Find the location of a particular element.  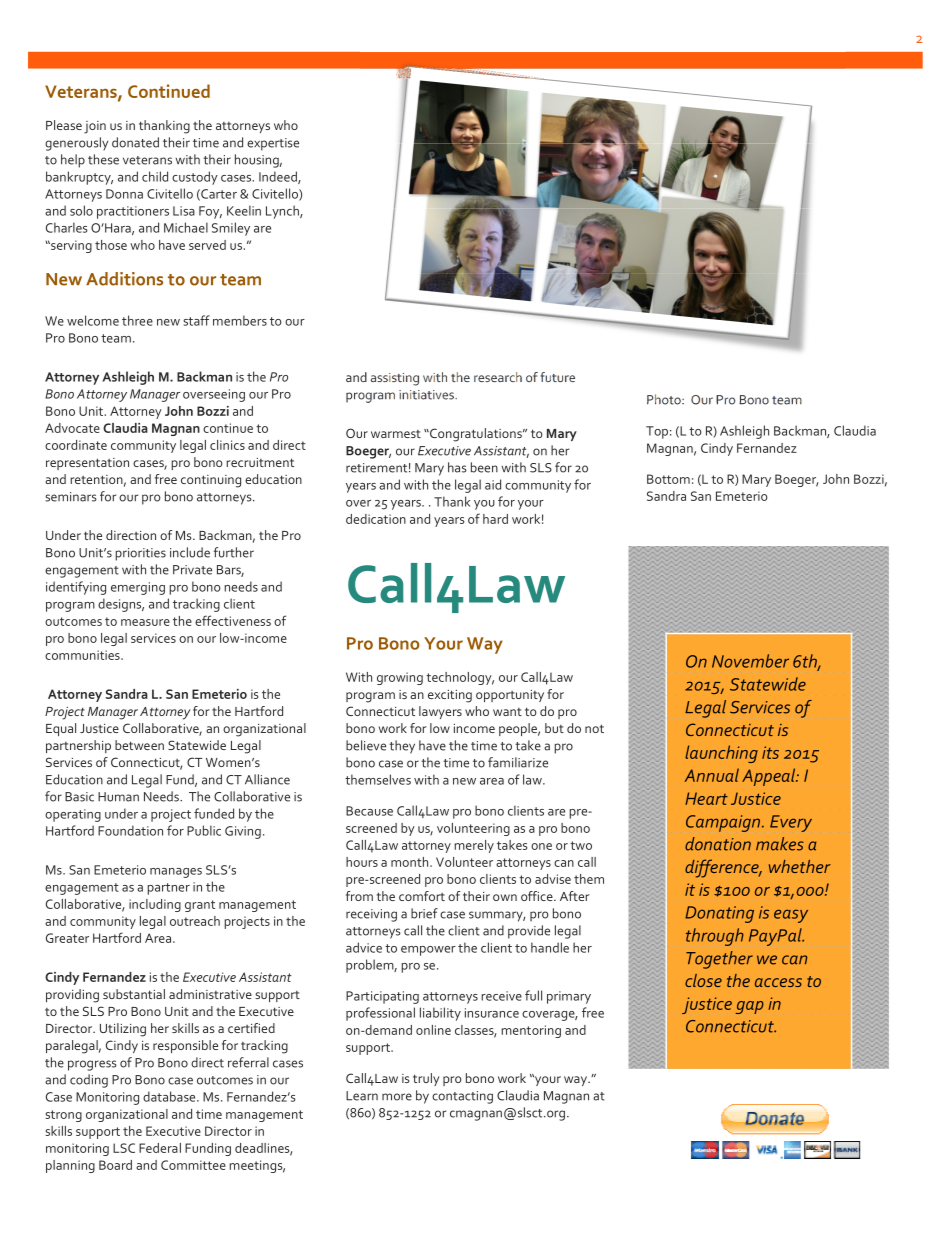

contacting is located at coordinates (462, 1097).
